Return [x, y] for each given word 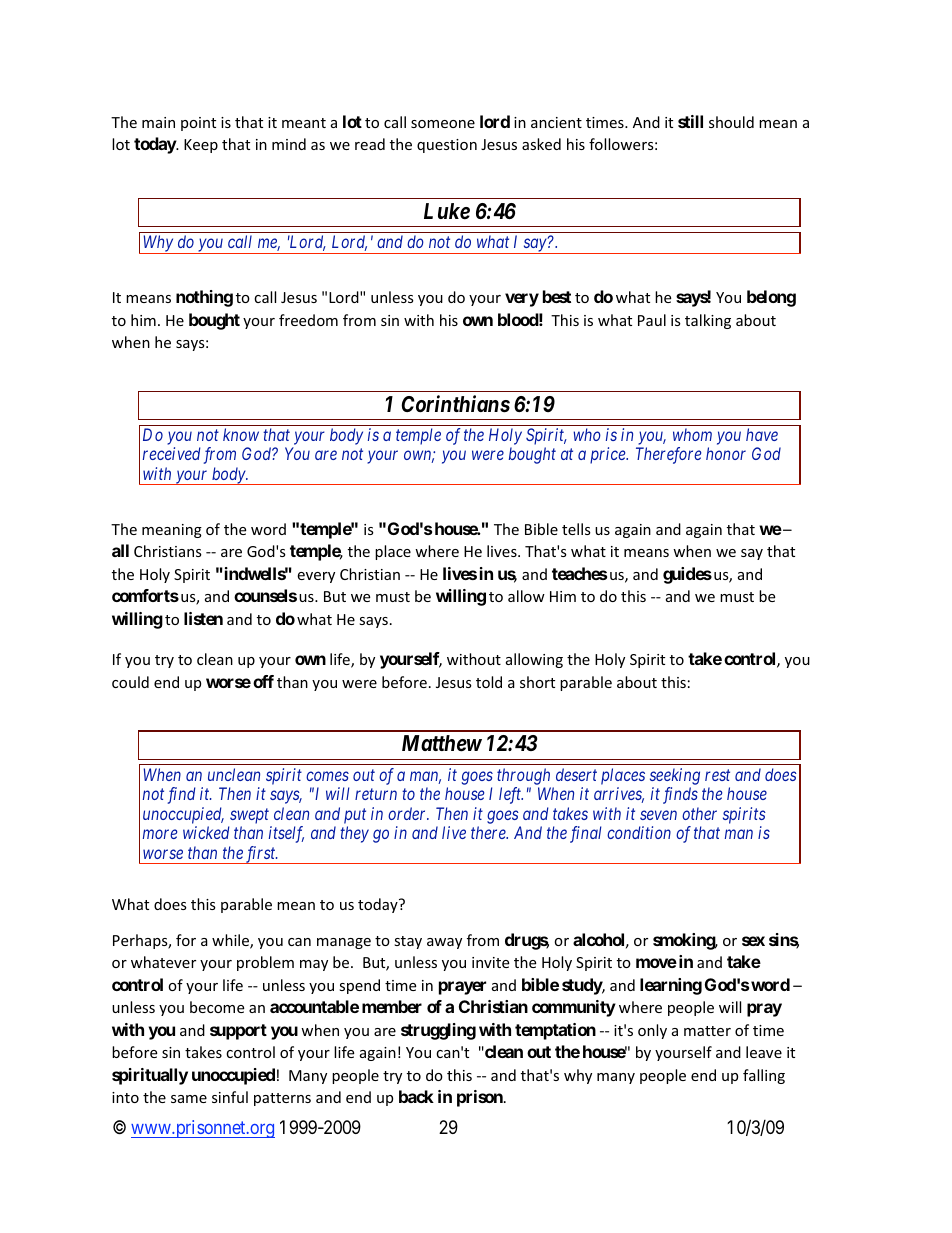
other [699, 813]
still [690, 121]
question [447, 146]
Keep [201, 146]
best [557, 296]
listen [203, 618]
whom [692, 434]
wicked [206, 832]
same [189, 1099]
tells [576, 529]
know [241, 434]
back [416, 1096]
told [489, 682]
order [408, 813]
